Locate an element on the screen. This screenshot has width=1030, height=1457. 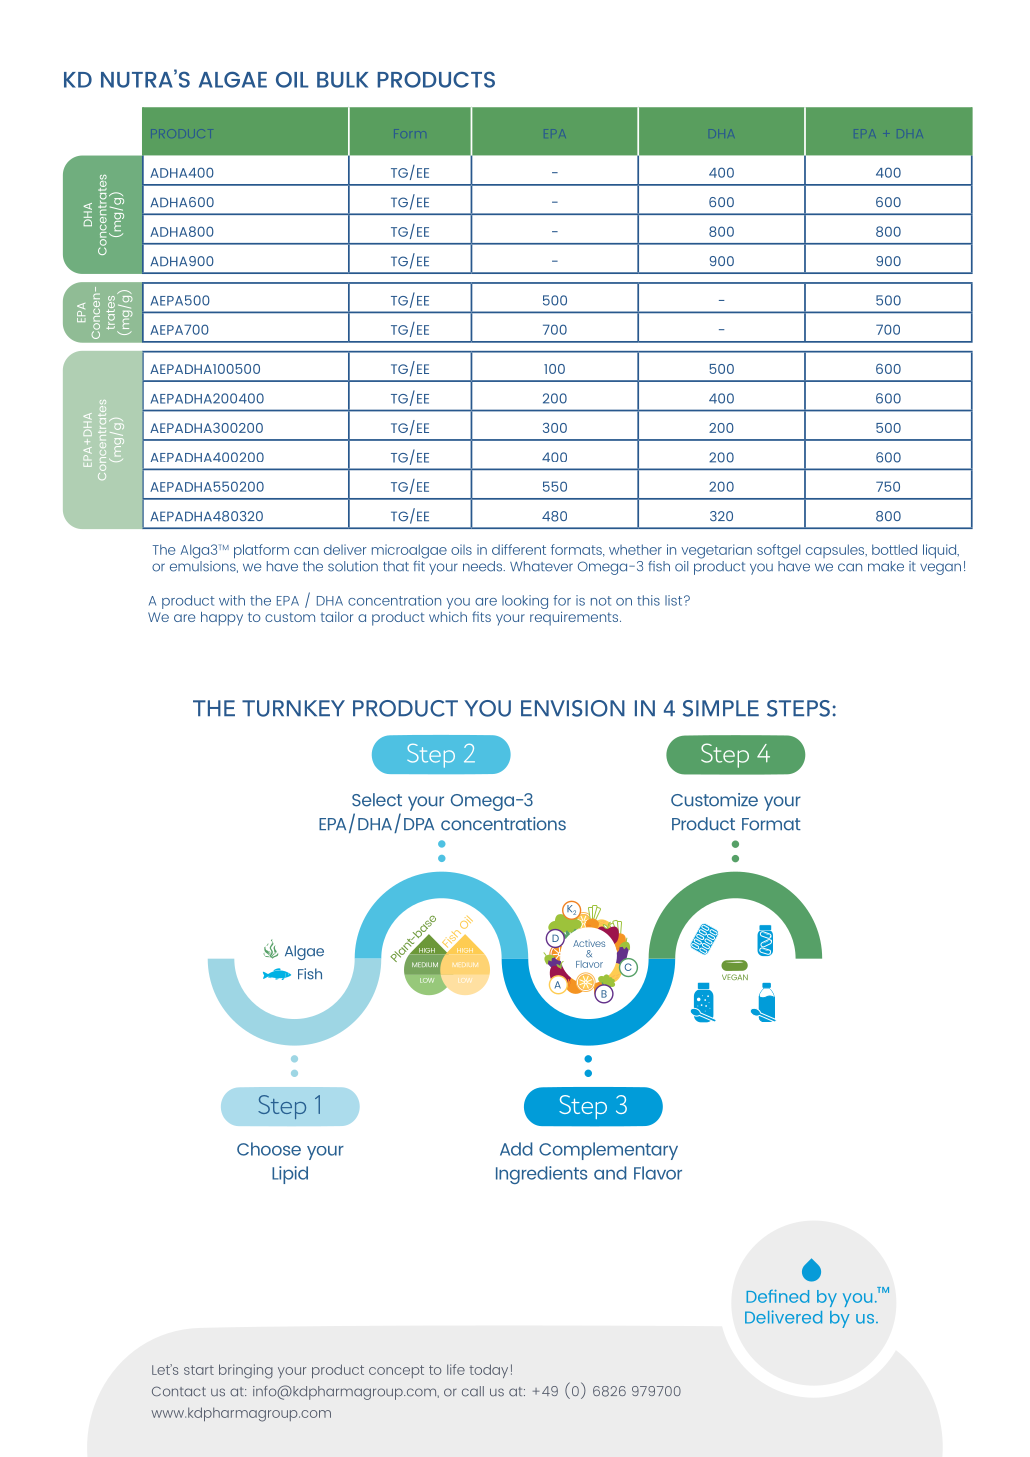
Actives is located at coordinates (589, 943).
